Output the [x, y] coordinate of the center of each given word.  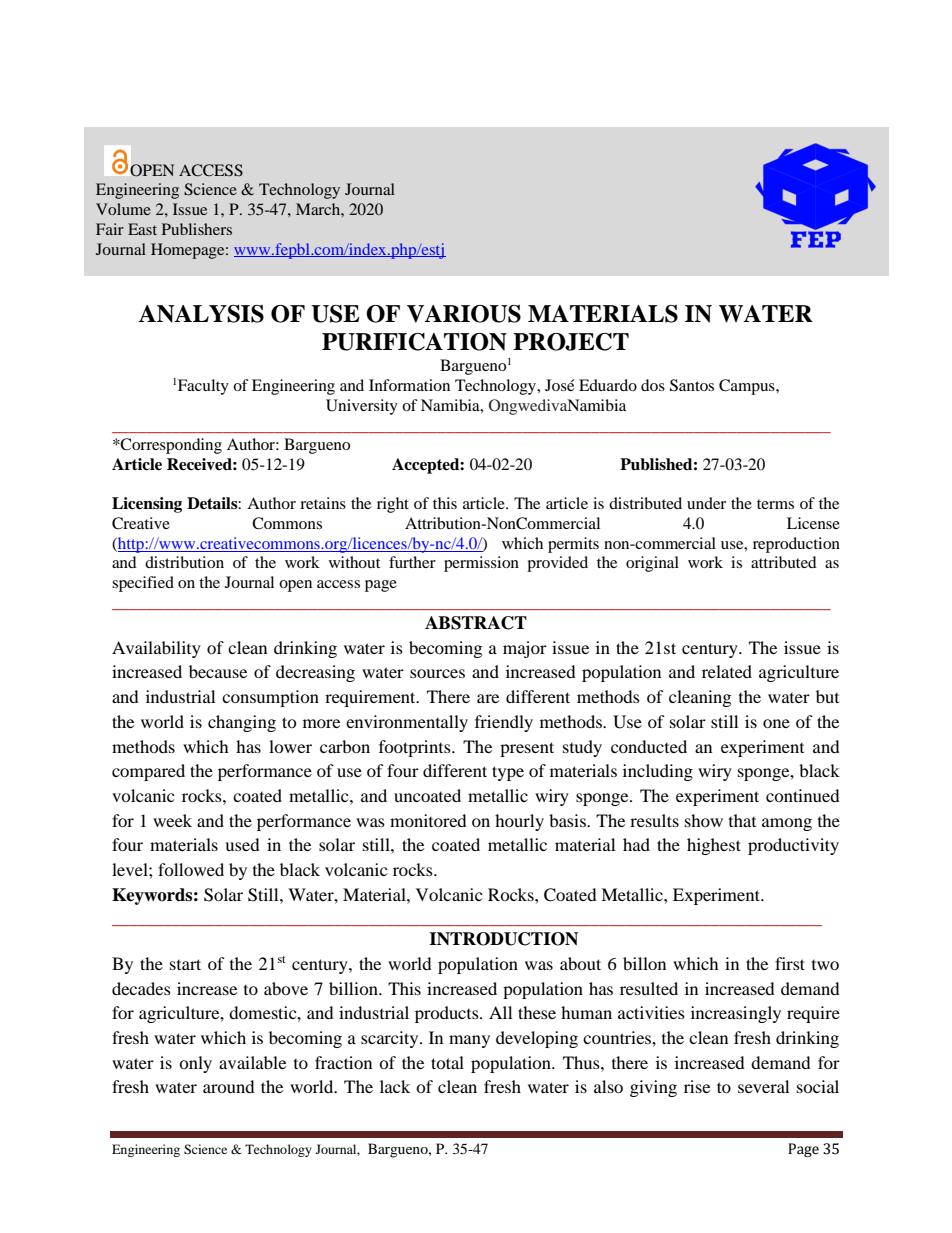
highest [714, 846]
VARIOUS [464, 314]
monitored [428, 820]
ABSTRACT [476, 623]
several [763, 1086]
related [727, 671]
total [447, 1062]
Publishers [197, 229]
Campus [748, 387]
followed [191, 869]
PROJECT [571, 342]
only [195, 1064]
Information [409, 385]
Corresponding [170, 446]
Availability [156, 649]
